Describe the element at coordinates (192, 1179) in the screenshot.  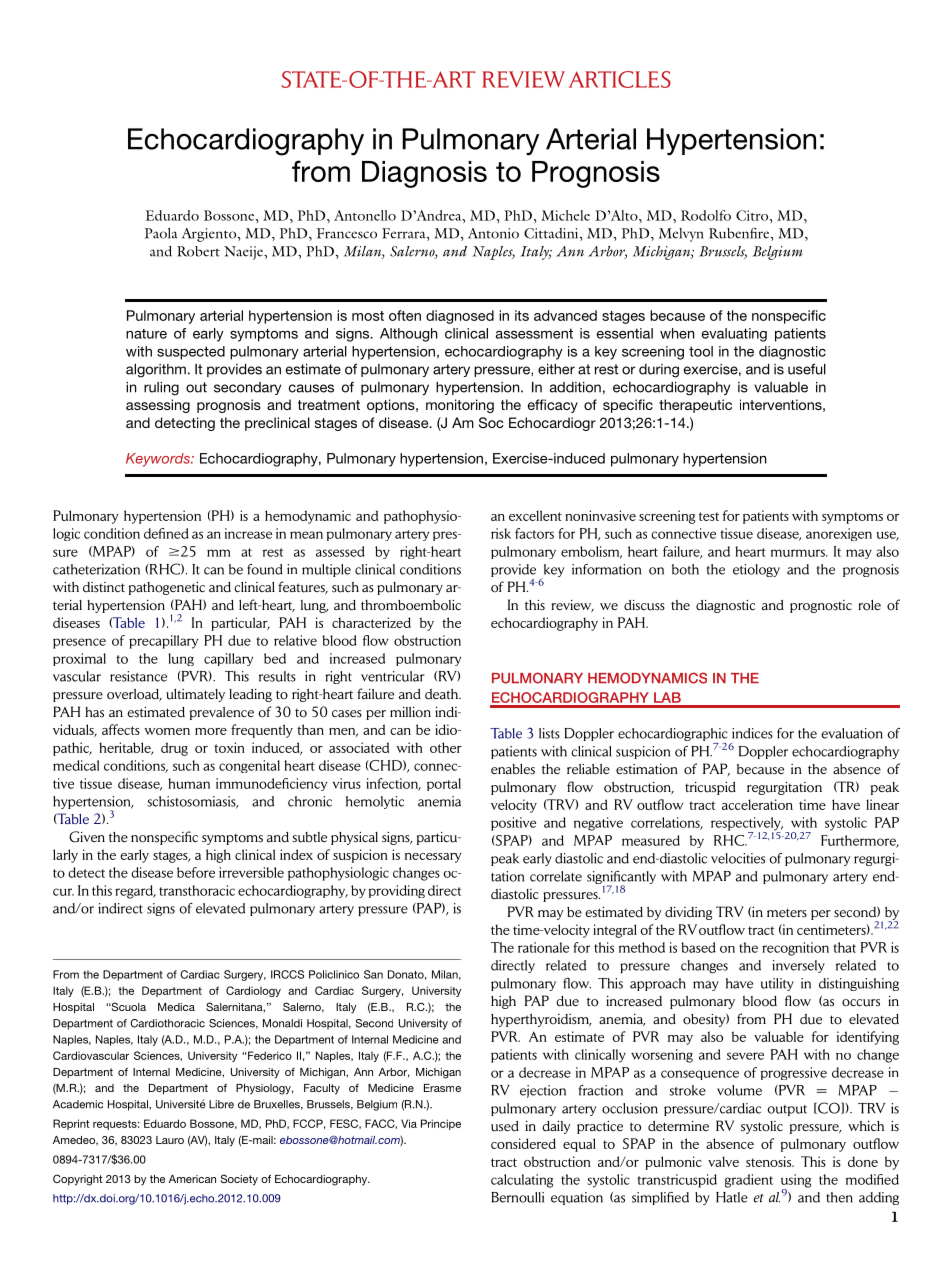
I see `American` at that location.
